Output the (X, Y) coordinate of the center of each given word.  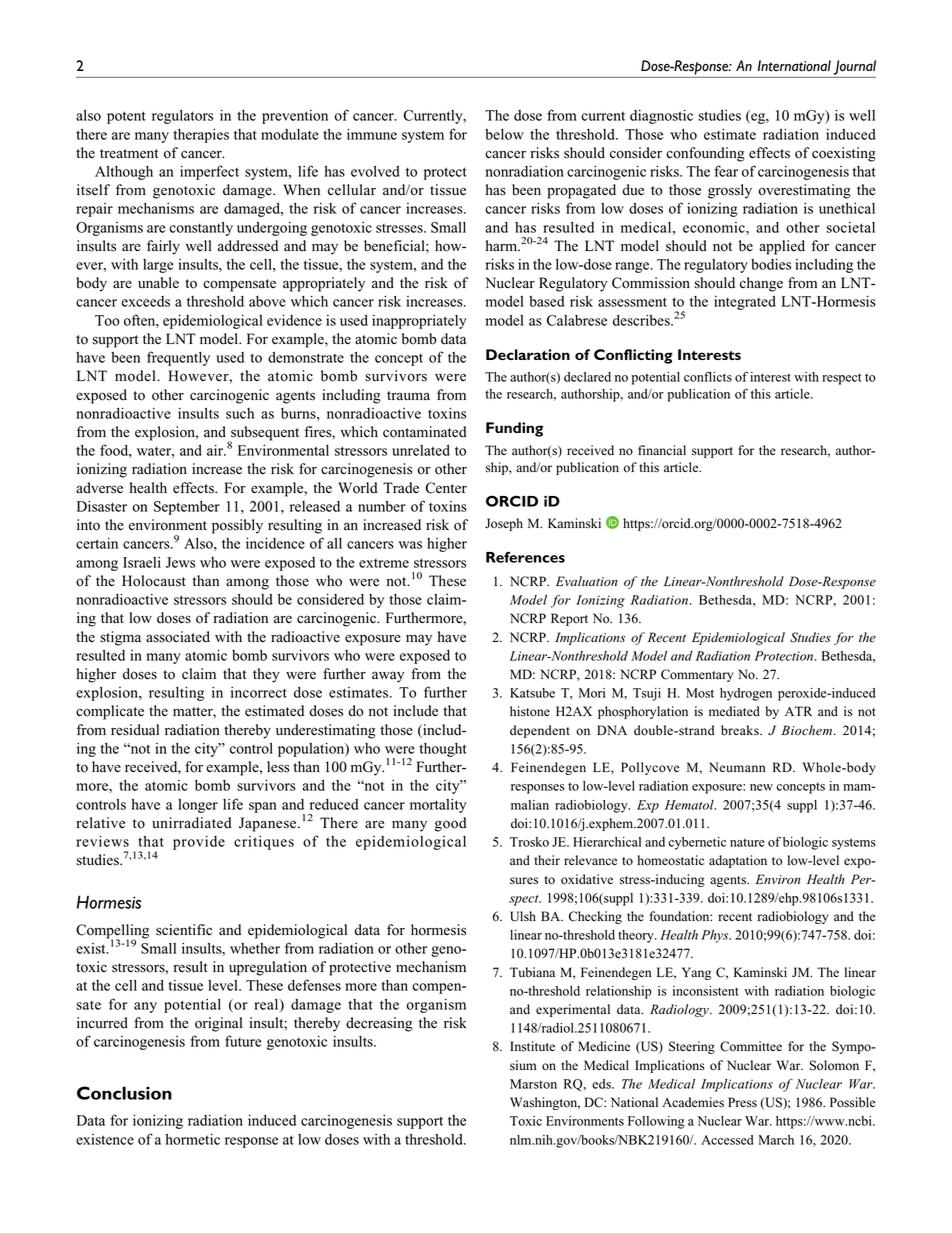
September (187, 507)
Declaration (528, 354)
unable (158, 283)
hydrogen (746, 694)
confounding (705, 154)
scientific (184, 930)
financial (662, 450)
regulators (182, 116)
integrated (745, 303)
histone (530, 711)
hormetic (193, 1139)
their (547, 860)
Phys (716, 936)
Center (446, 488)
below (504, 134)
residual (135, 730)
